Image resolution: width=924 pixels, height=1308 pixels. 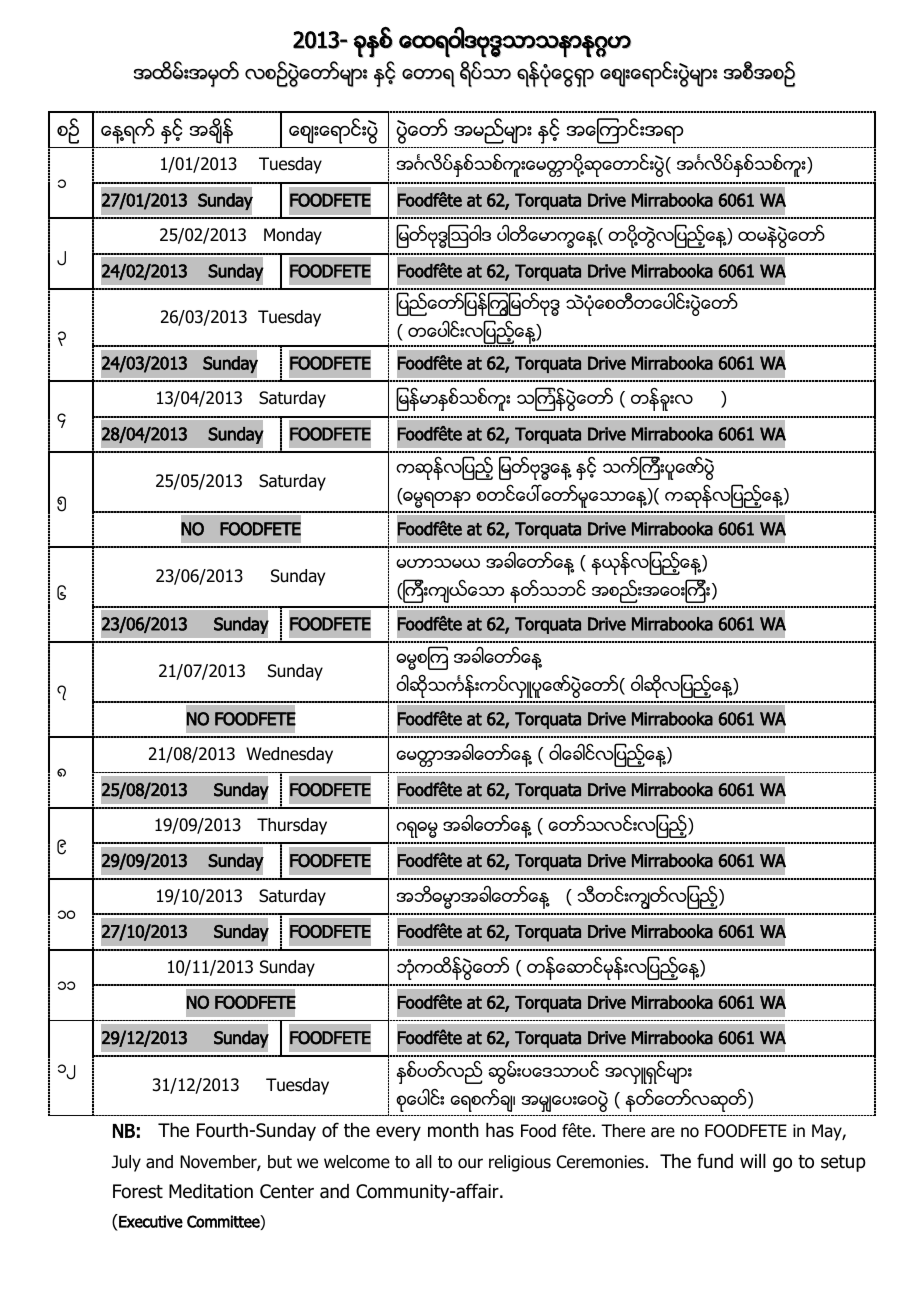 What do you see at coordinates (293, 236) in the screenshot?
I see `Monday` at bounding box center [293, 236].
